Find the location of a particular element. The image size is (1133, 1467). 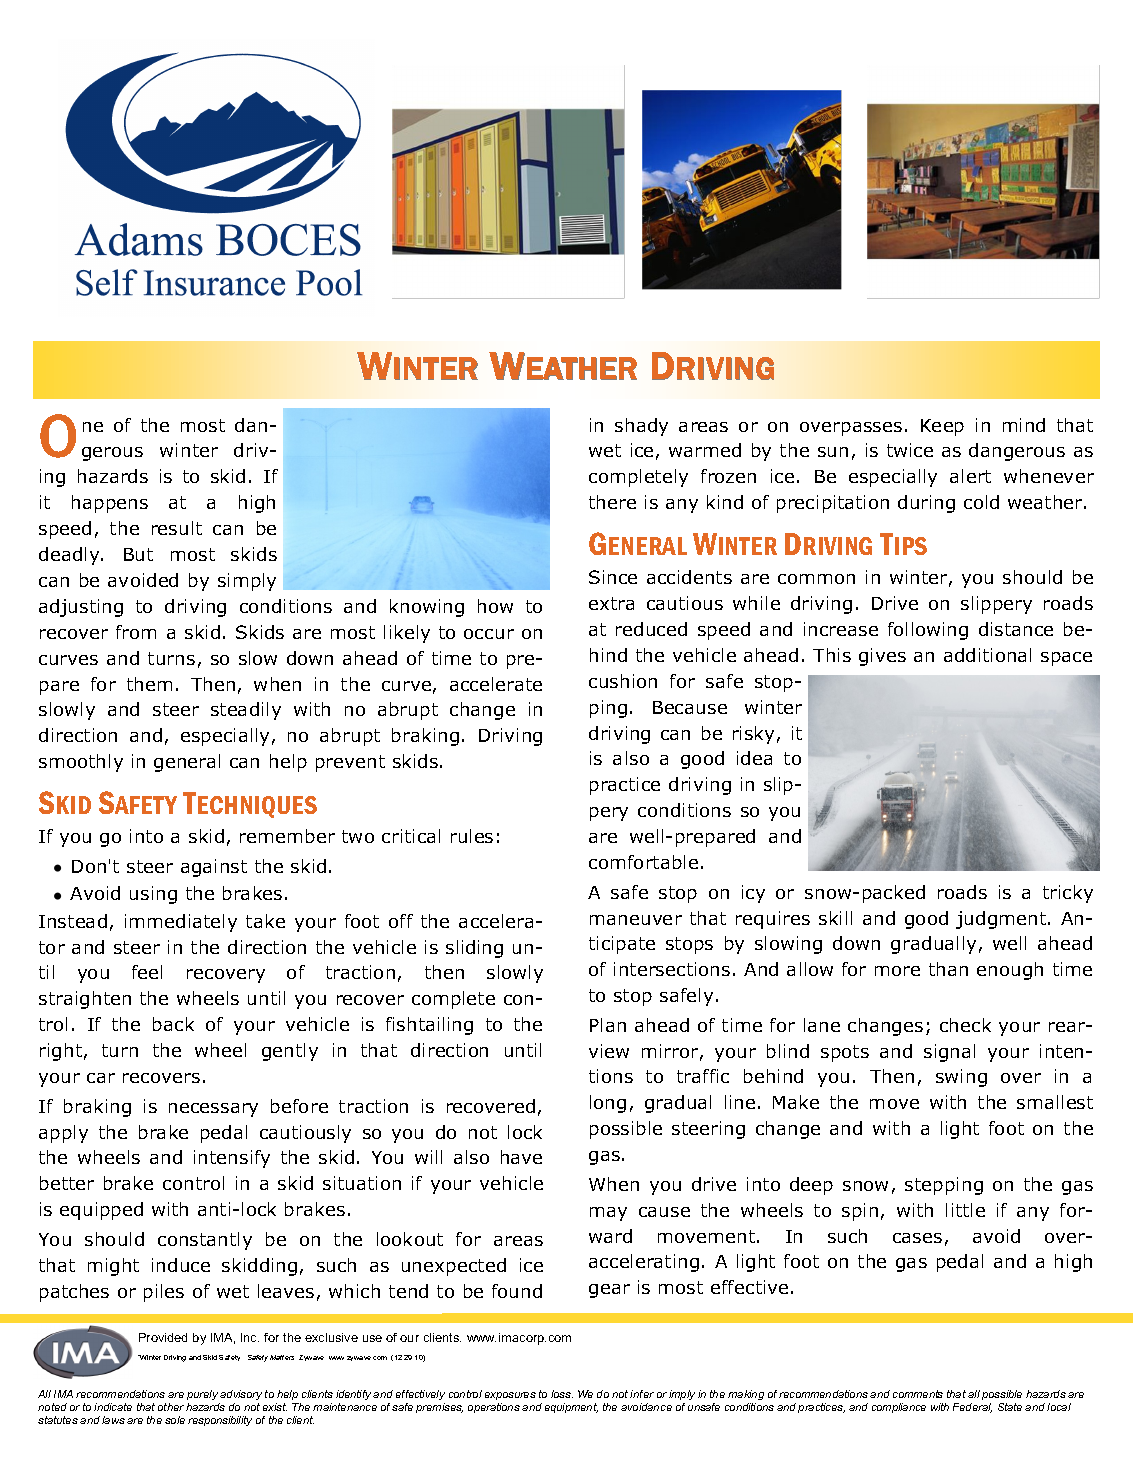

shady is located at coordinates (641, 427).
